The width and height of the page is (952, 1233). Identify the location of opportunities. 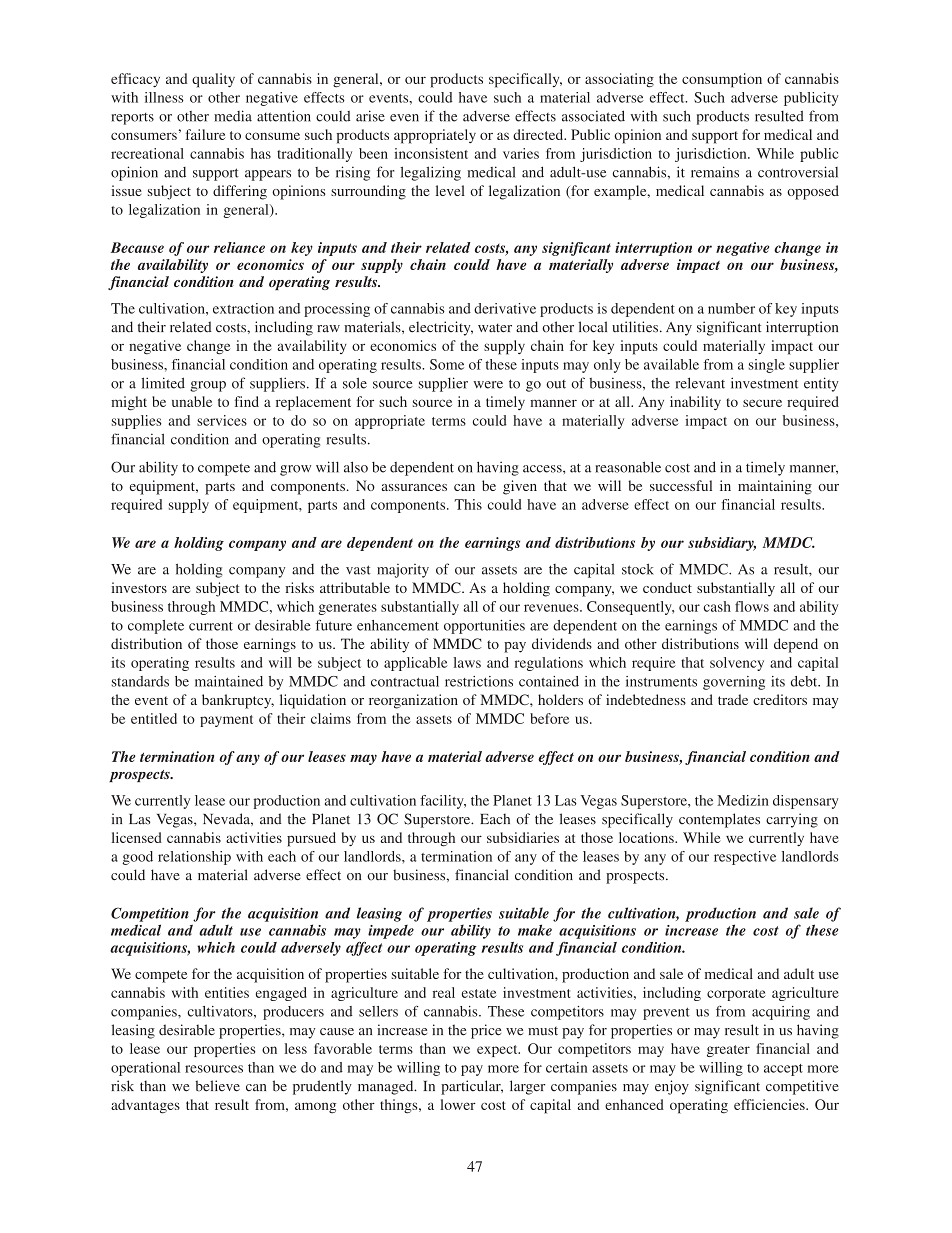
(484, 627).
